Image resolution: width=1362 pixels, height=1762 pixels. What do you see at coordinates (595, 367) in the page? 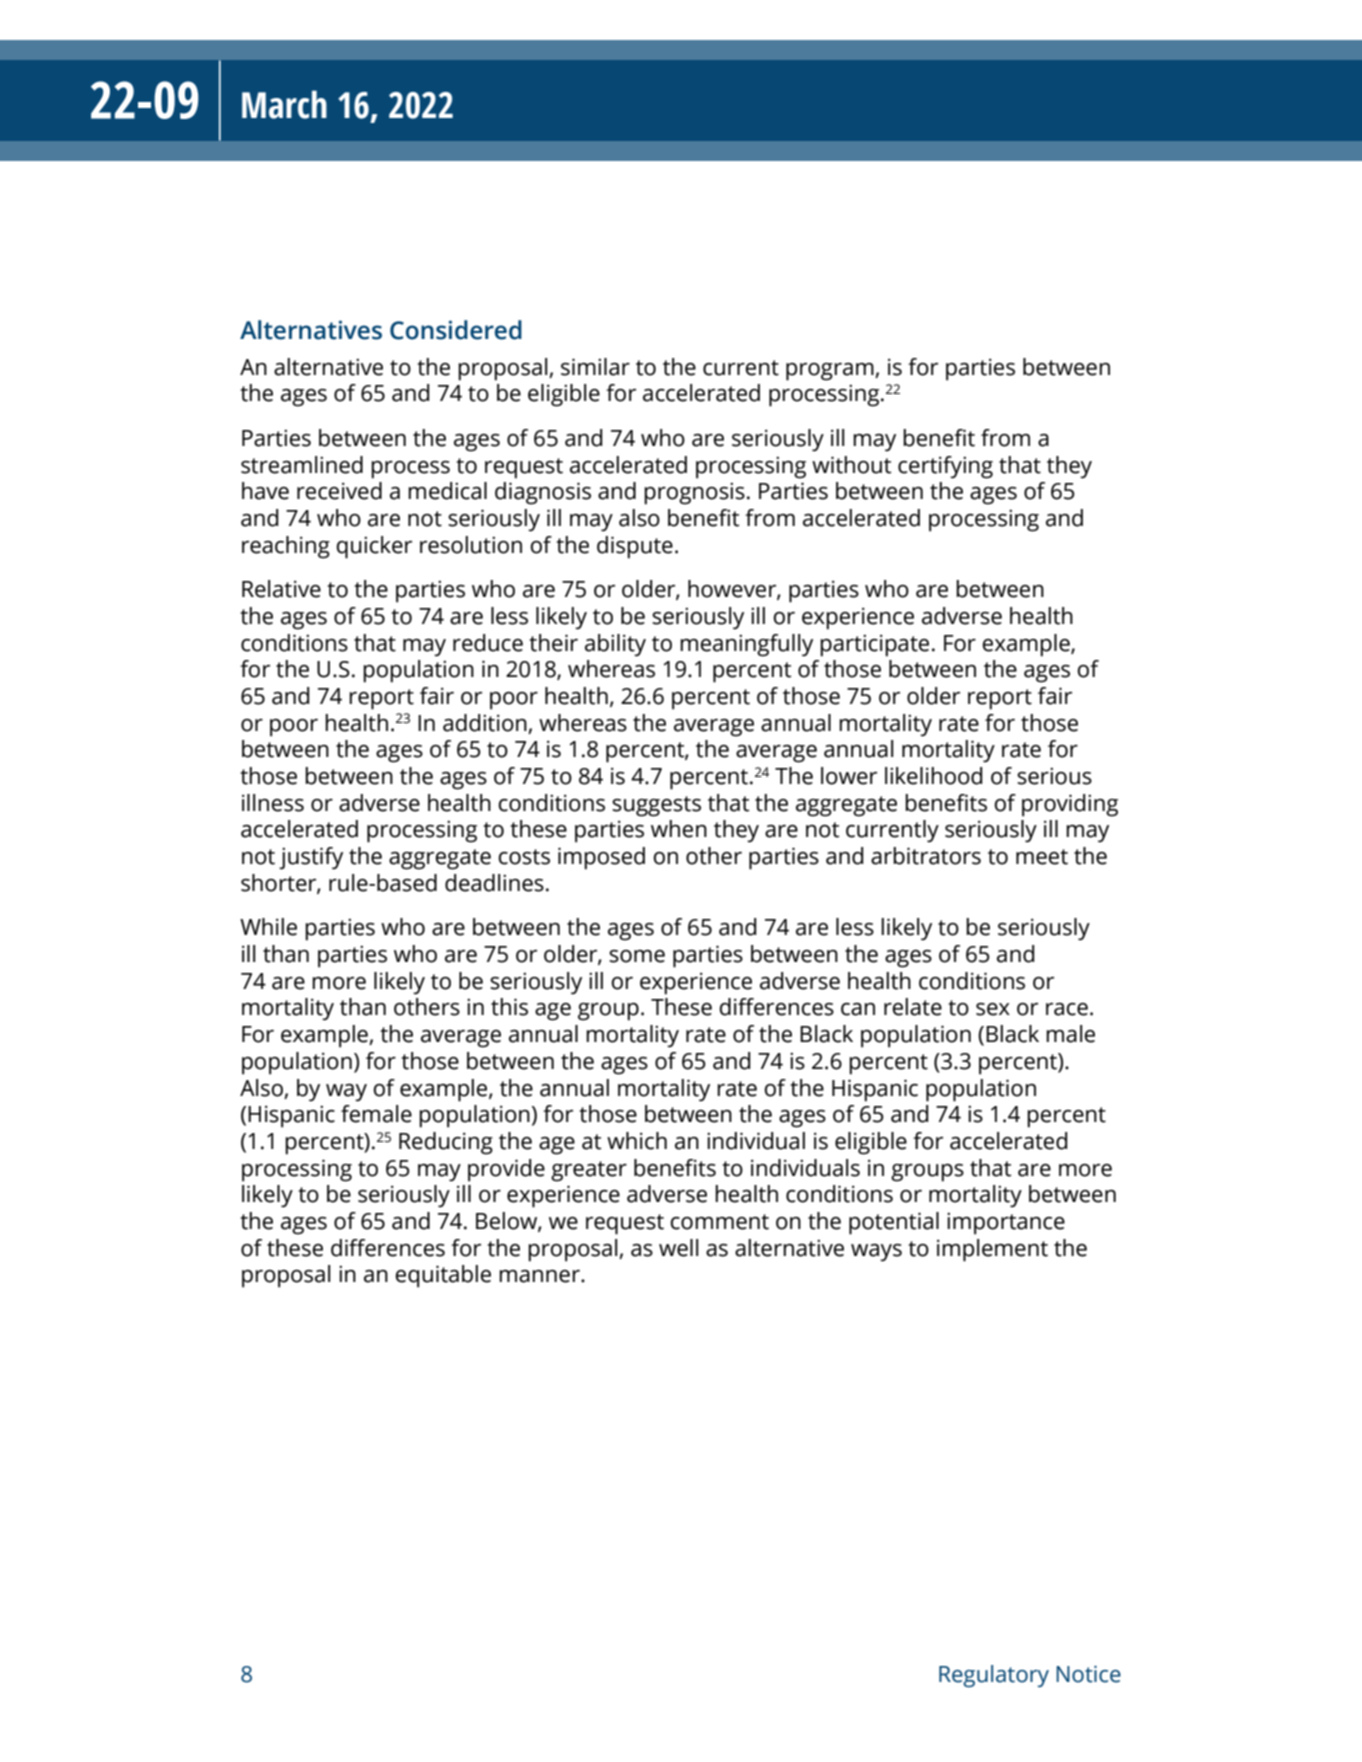
I see `similar` at bounding box center [595, 367].
